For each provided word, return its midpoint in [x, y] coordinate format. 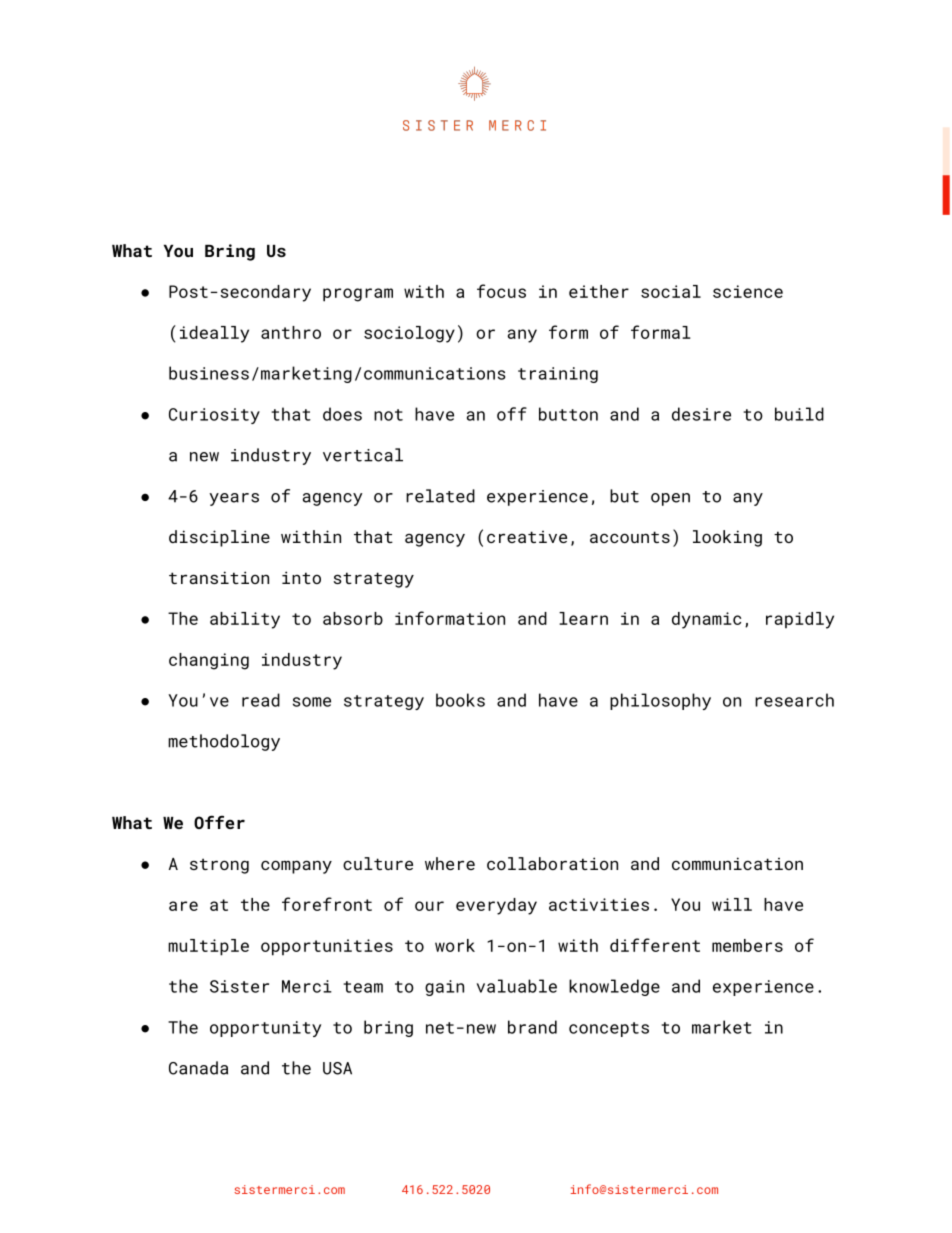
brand [532, 1027]
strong [219, 866]
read [261, 700]
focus [501, 291]
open [670, 499]
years [234, 499]
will [732, 904]
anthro [291, 332]
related [440, 496]
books [460, 700]
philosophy [660, 701]
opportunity [265, 1029]
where [450, 863]
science [748, 291]
